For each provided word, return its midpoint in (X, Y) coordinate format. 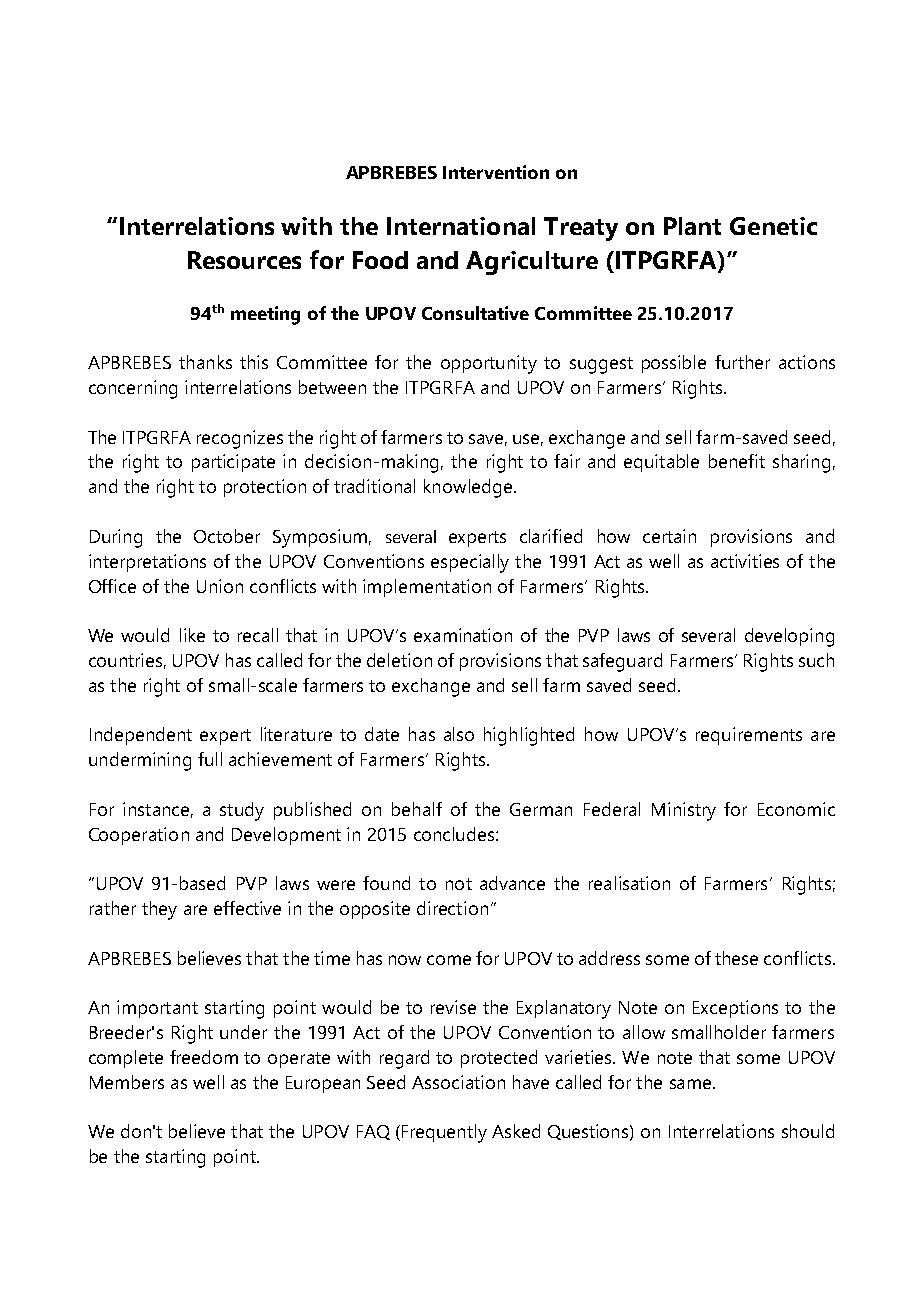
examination (463, 635)
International (461, 226)
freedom (204, 1057)
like (192, 635)
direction (452, 908)
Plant (692, 226)
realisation (629, 883)
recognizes (240, 439)
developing (789, 637)
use (528, 440)
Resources (244, 260)
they (159, 910)
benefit (737, 461)
